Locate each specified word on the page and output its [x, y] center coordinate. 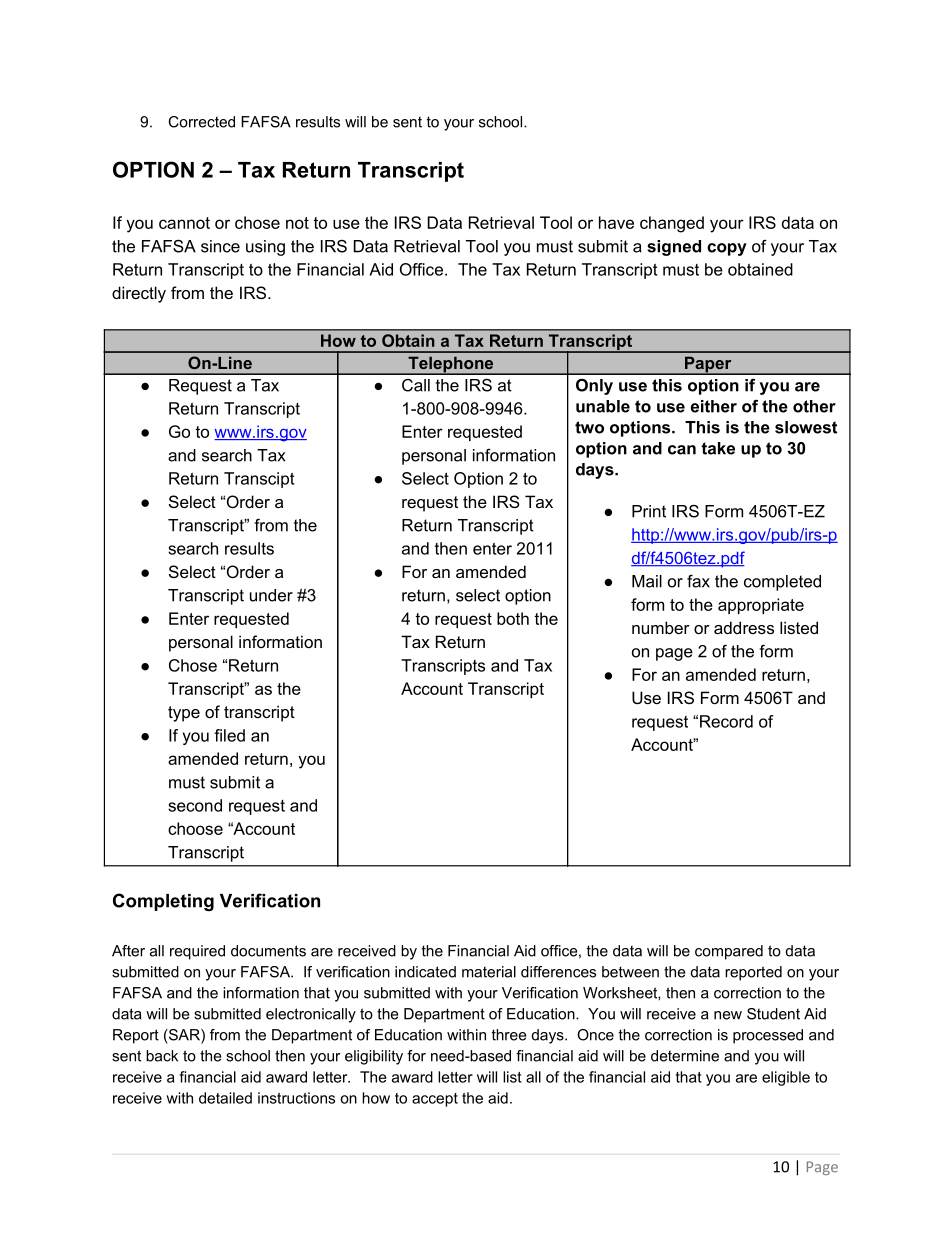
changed [672, 224]
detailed [225, 1098]
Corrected [201, 122]
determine [685, 1056]
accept [435, 1100]
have [616, 222]
